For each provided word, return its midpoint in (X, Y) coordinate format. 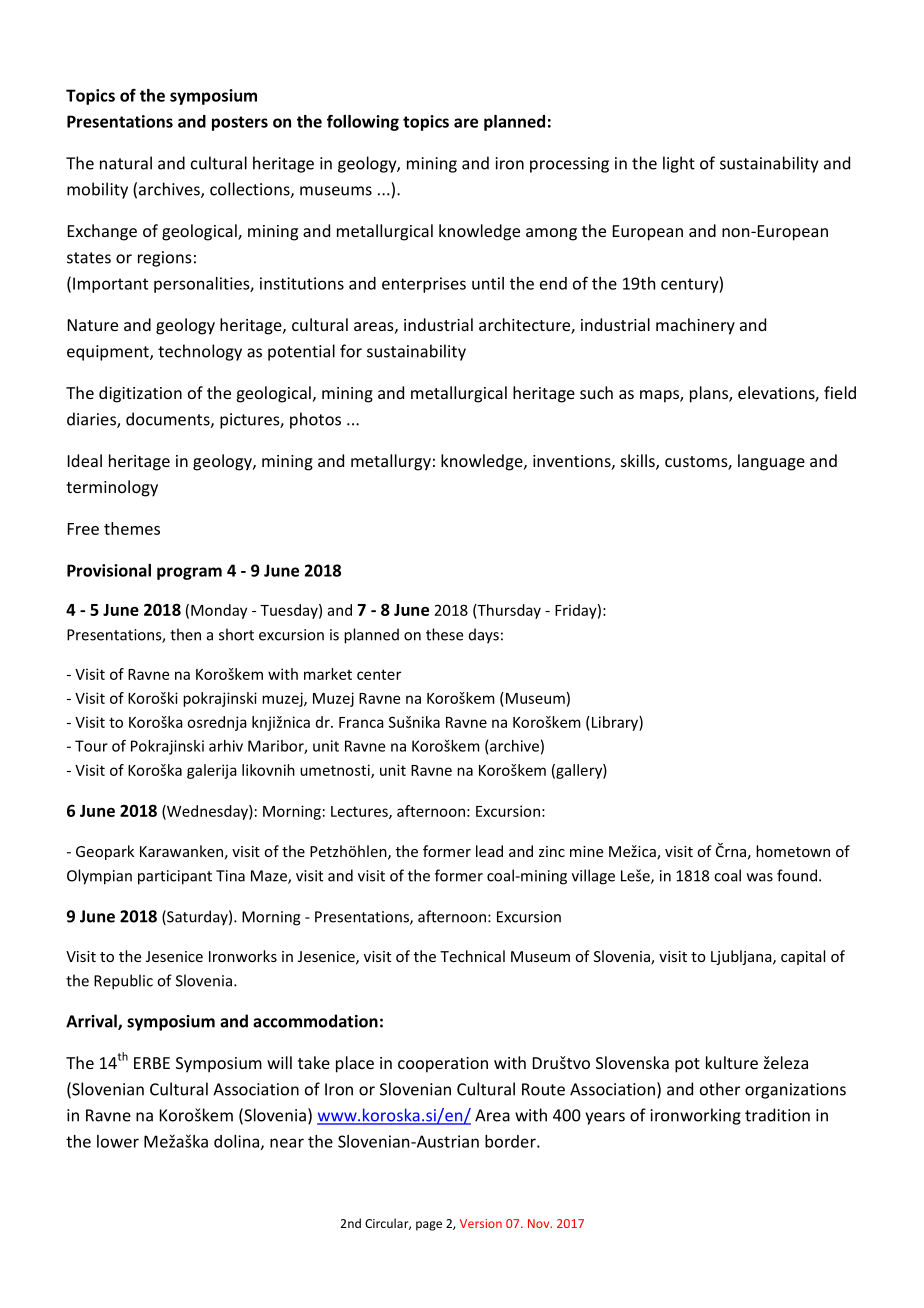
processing (569, 165)
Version (481, 1223)
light (679, 164)
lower (118, 1141)
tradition (777, 1115)
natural (126, 163)
